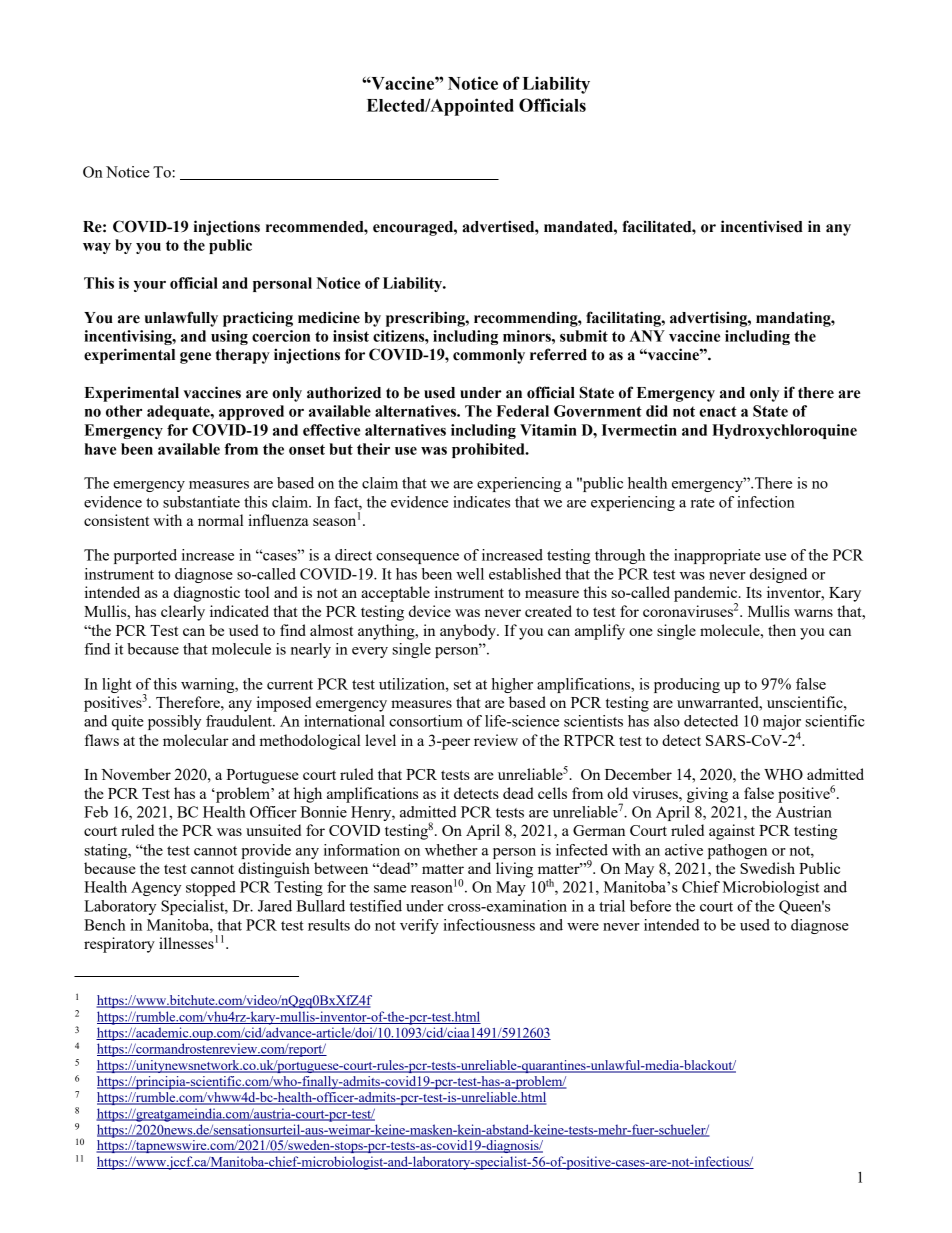 The width and height of the screenshot is (952, 1233). I want to click on pandemic, so click(707, 595).
